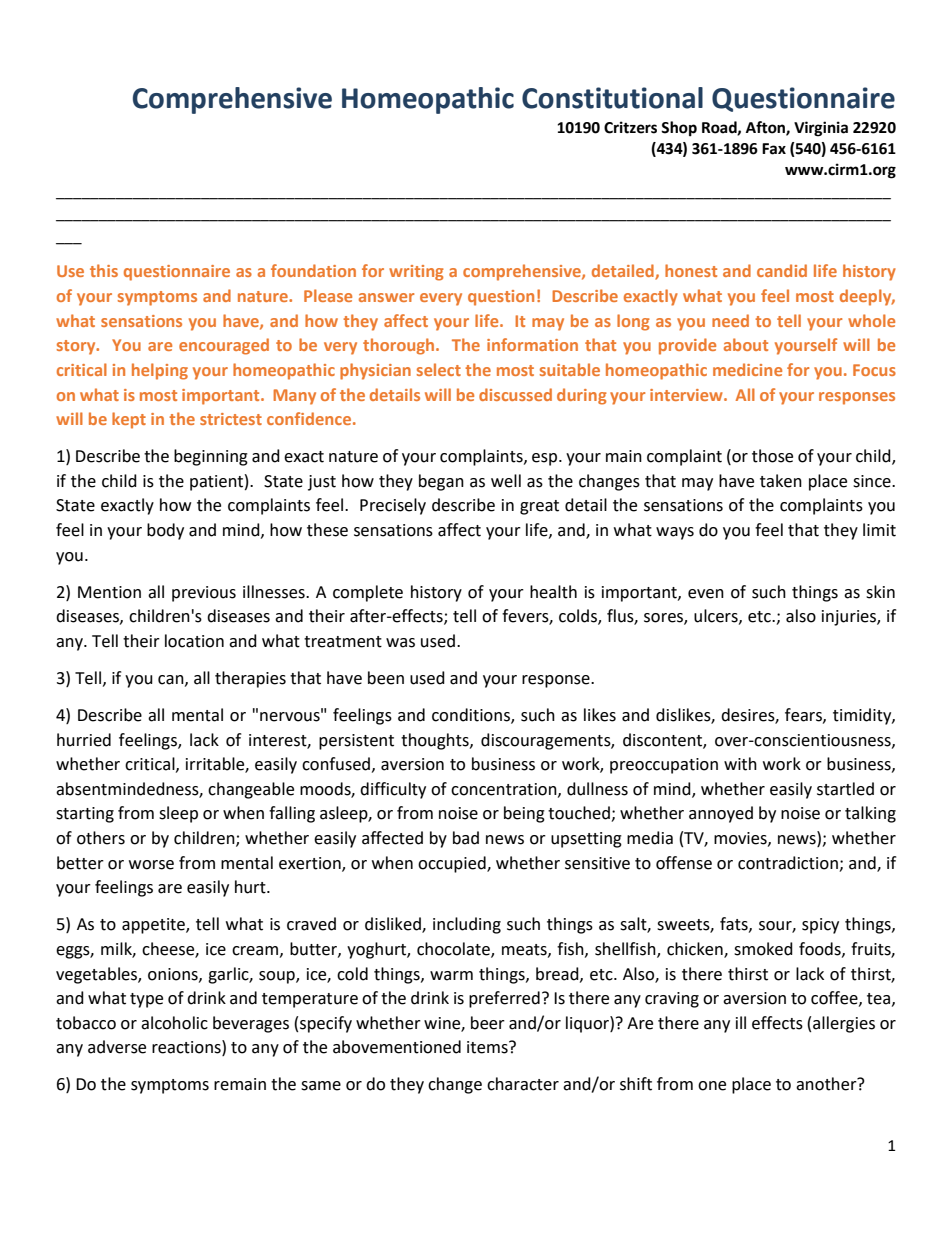 This document has height=1233, width=952. What do you see at coordinates (844, 1024) in the document?
I see `allergies` at bounding box center [844, 1024].
